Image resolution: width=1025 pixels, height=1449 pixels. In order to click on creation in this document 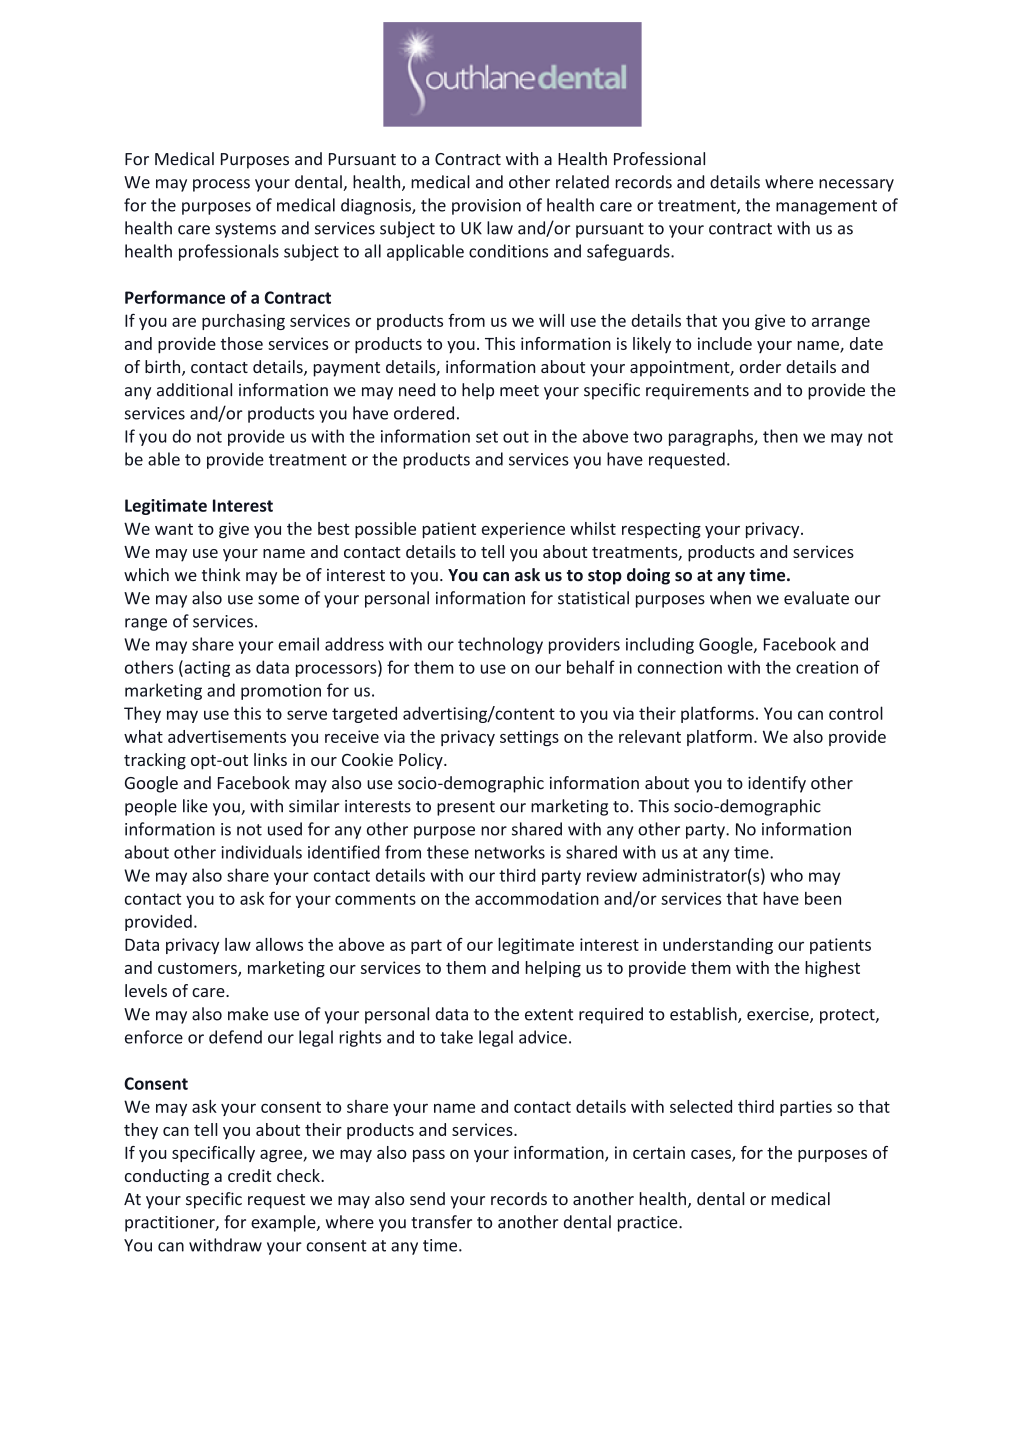, I will do `click(827, 667)`.
